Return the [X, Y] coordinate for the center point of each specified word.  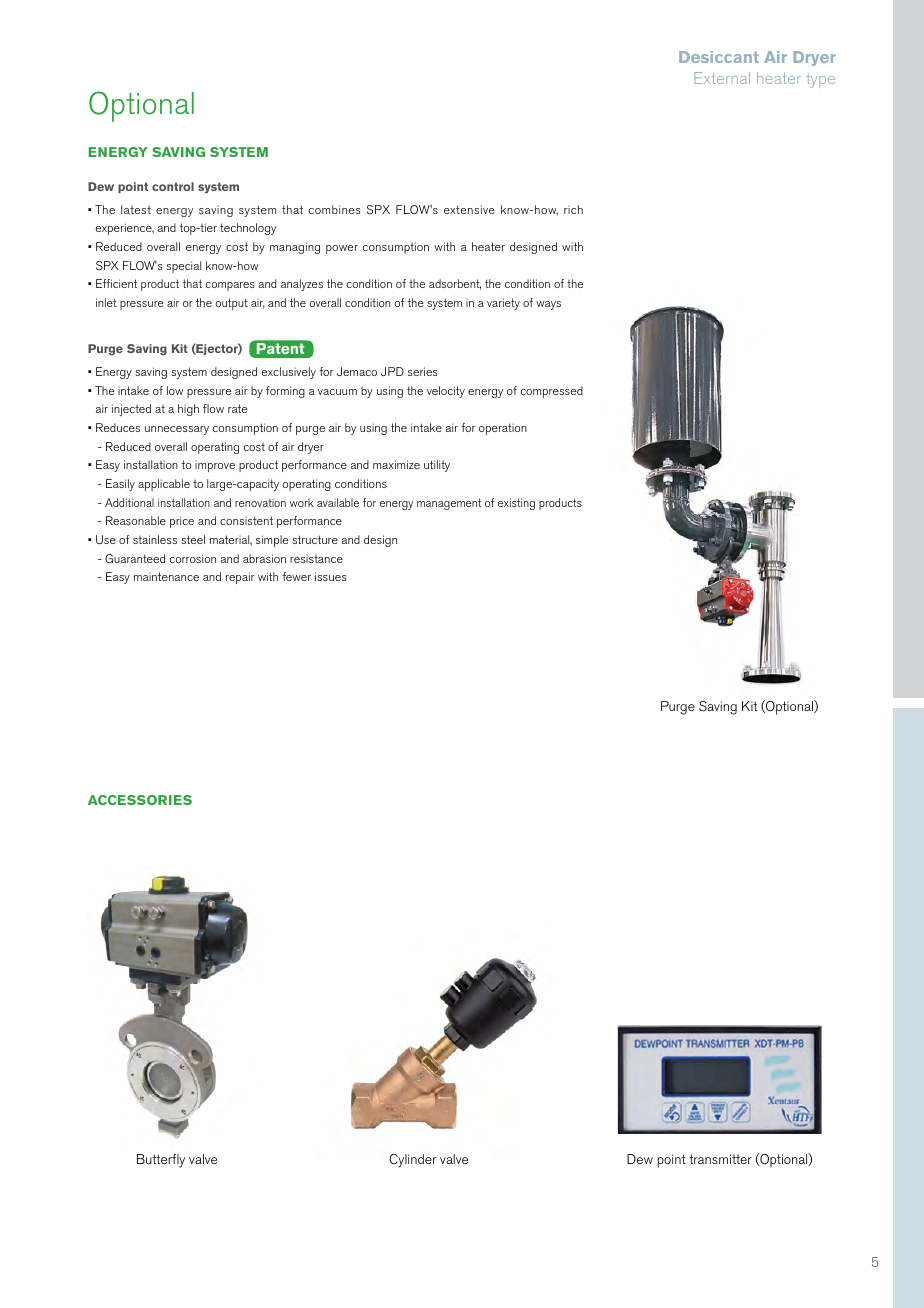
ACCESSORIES [140, 800]
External [722, 78]
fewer [296, 576]
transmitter [720, 1159]
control [173, 186]
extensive [469, 209]
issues [331, 576]
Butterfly [161, 1161]
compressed [552, 392]
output [232, 304]
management [449, 504]
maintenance [166, 576]
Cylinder [413, 1161]
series [423, 371]
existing [516, 504]
